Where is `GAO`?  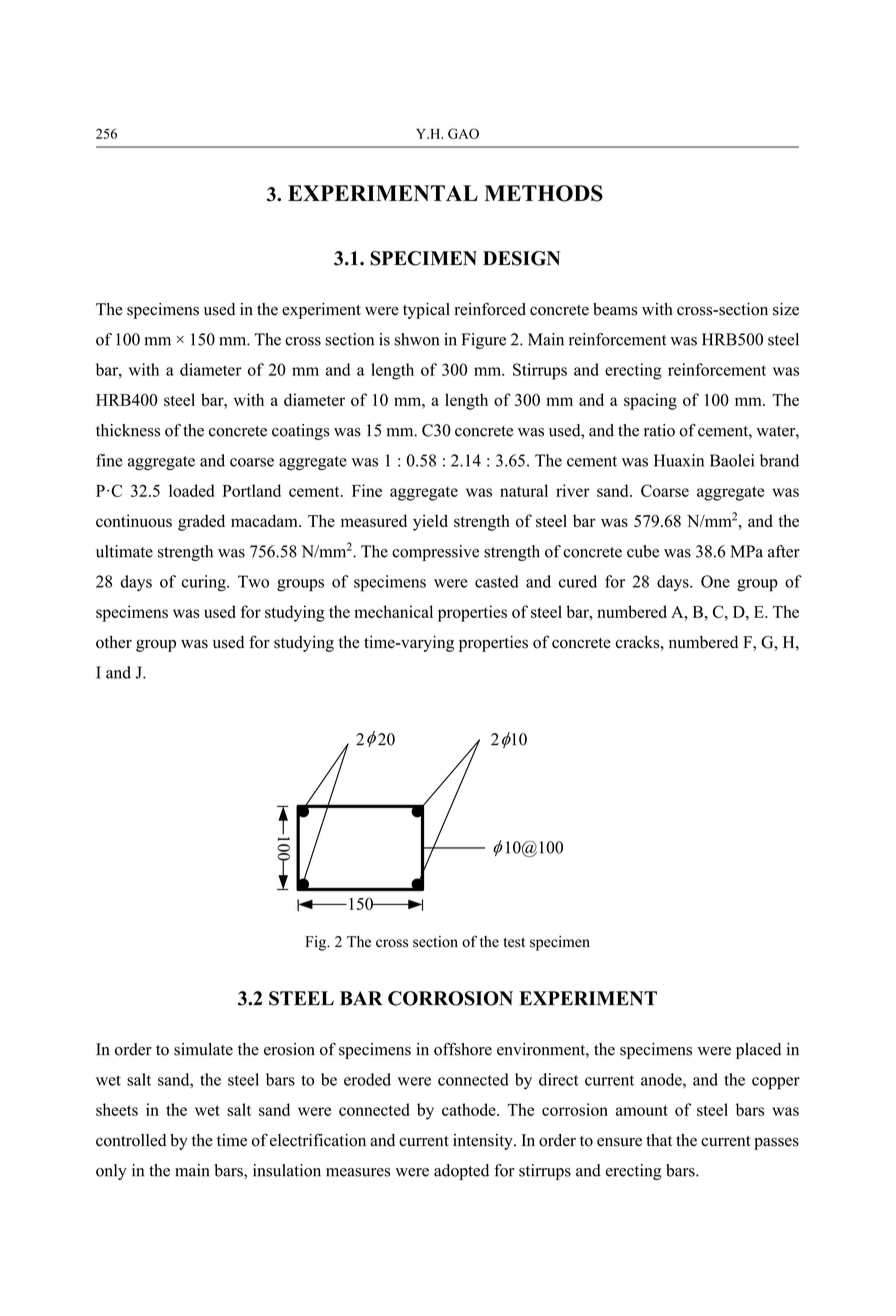
GAO is located at coordinates (463, 133).
